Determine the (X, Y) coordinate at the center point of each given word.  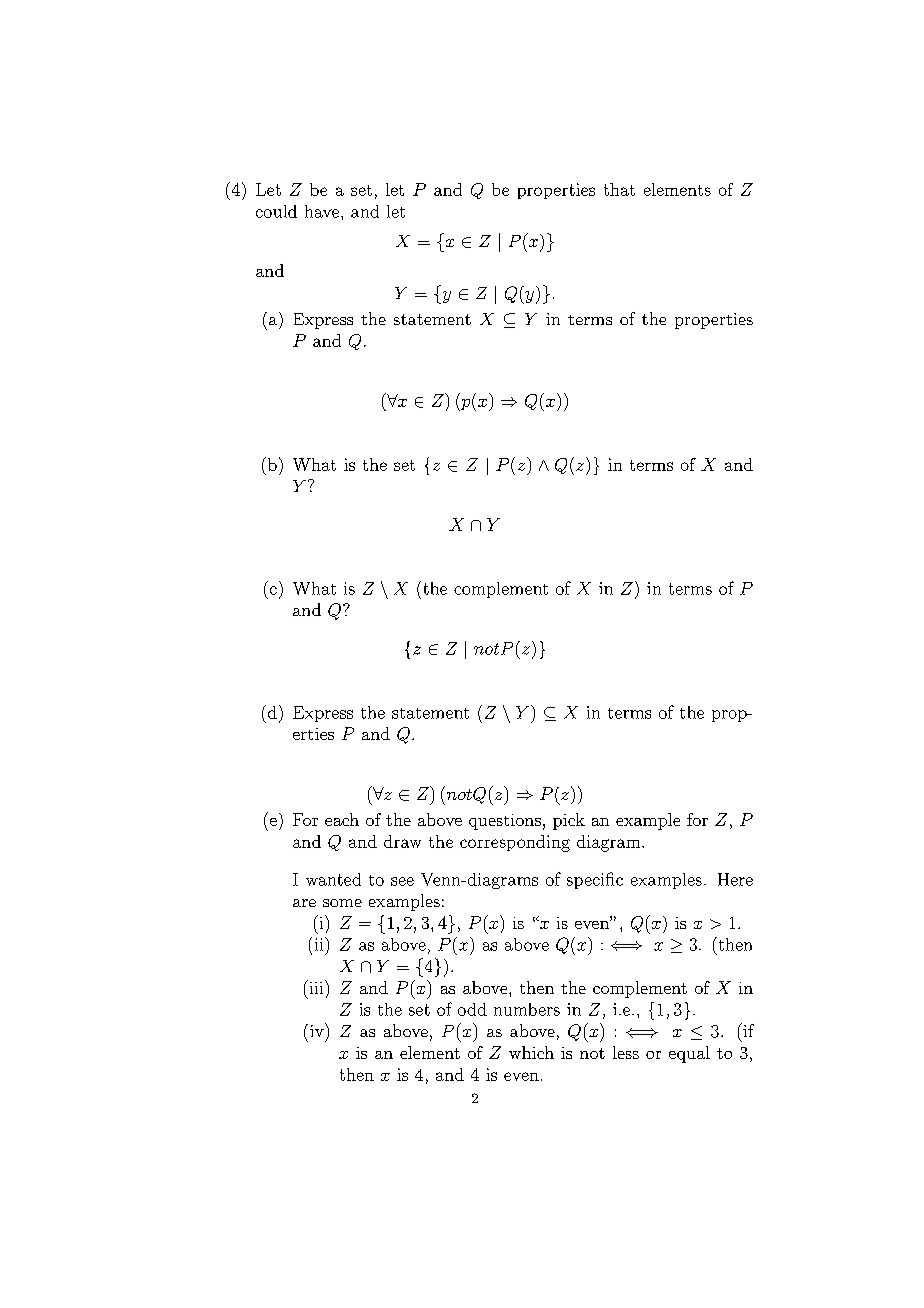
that (619, 189)
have (322, 211)
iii (316, 987)
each (342, 819)
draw (402, 841)
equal (689, 1054)
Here (735, 879)
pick (569, 821)
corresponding (515, 843)
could (276, 211)
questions (505, 822)
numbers (527, 1009)
